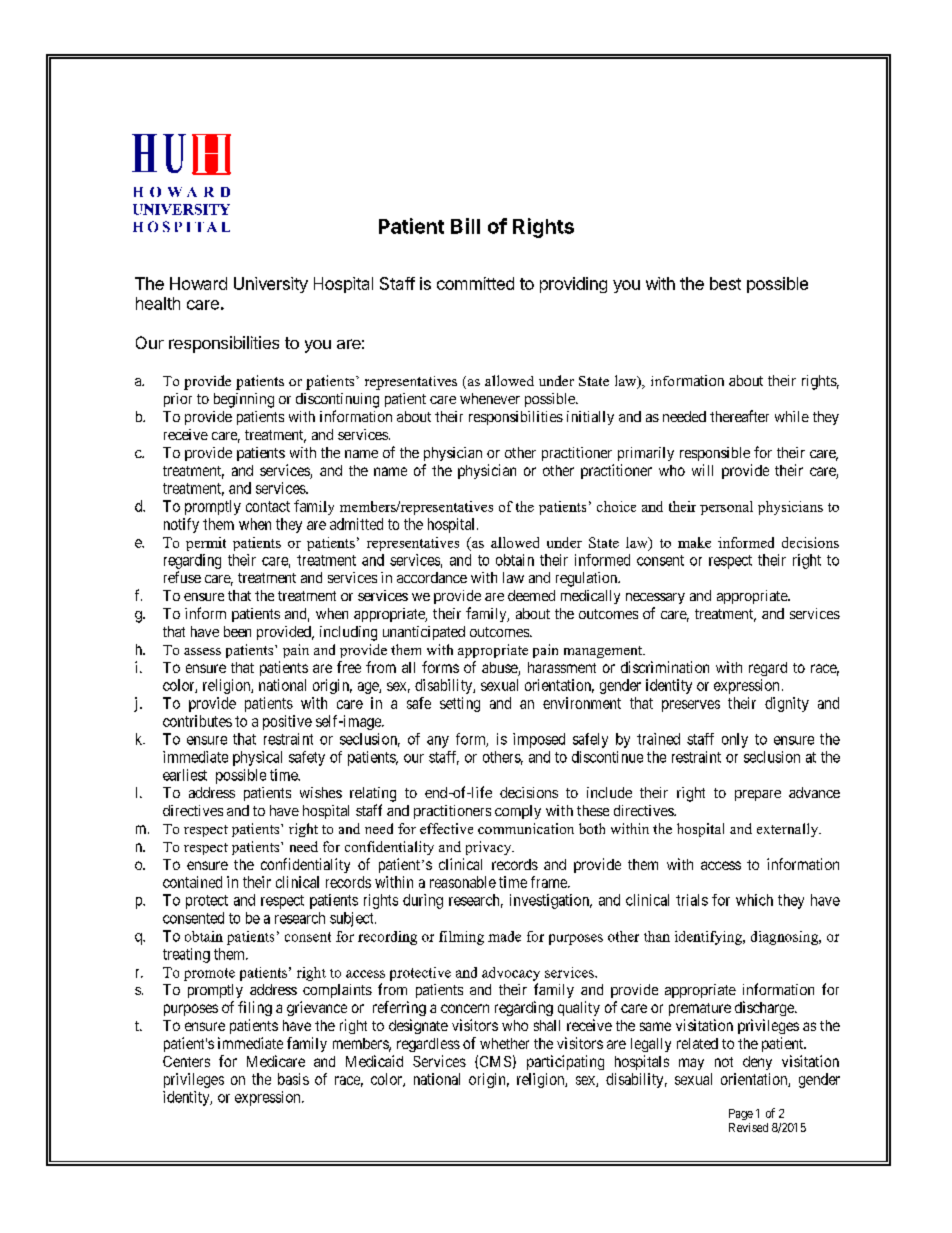 This document has width=952, height=1233. Describe the element at coordinates (293, 1079) in the document. I see `basis` at that location.
